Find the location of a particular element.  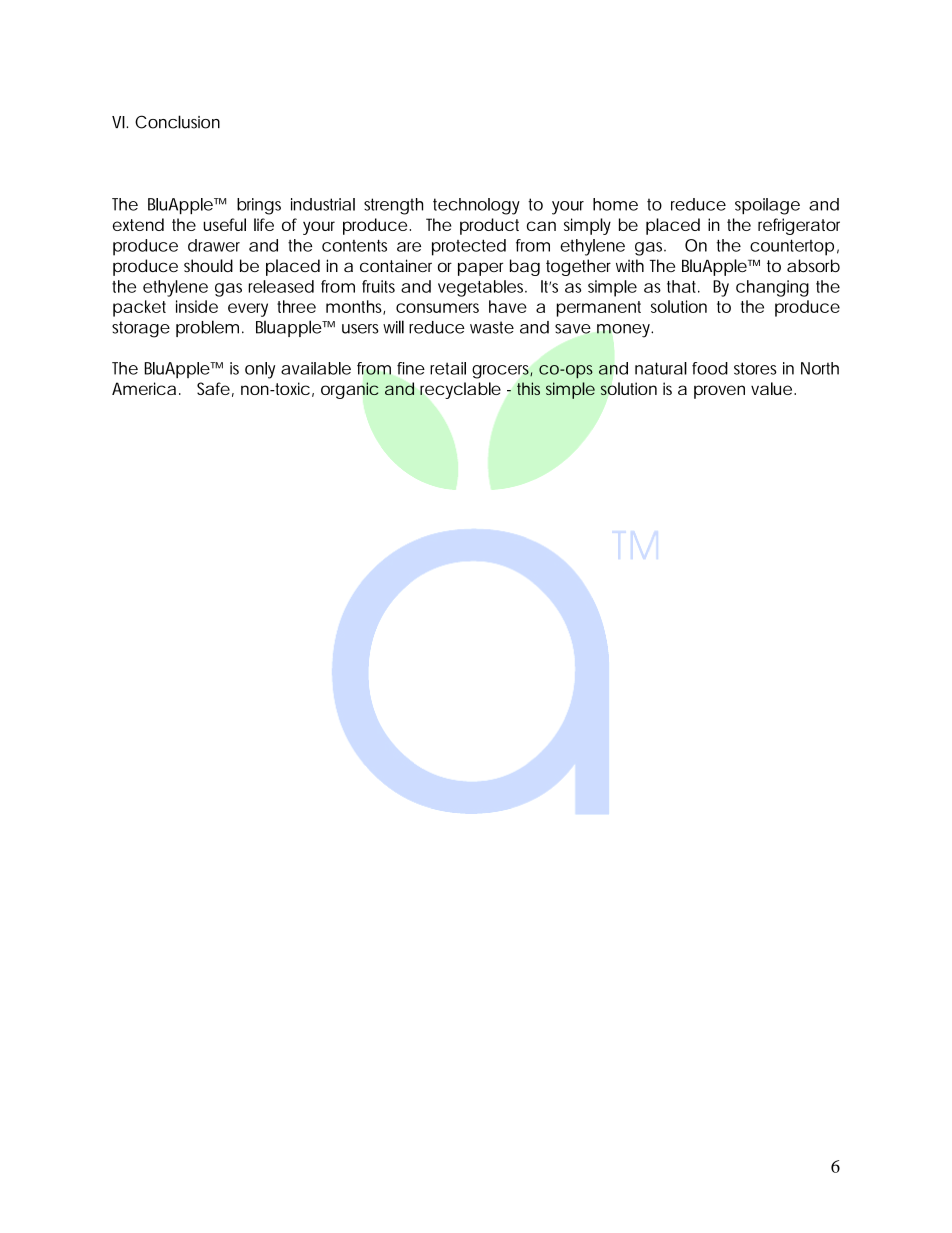

Safe is located at coordinates (213, 388).
